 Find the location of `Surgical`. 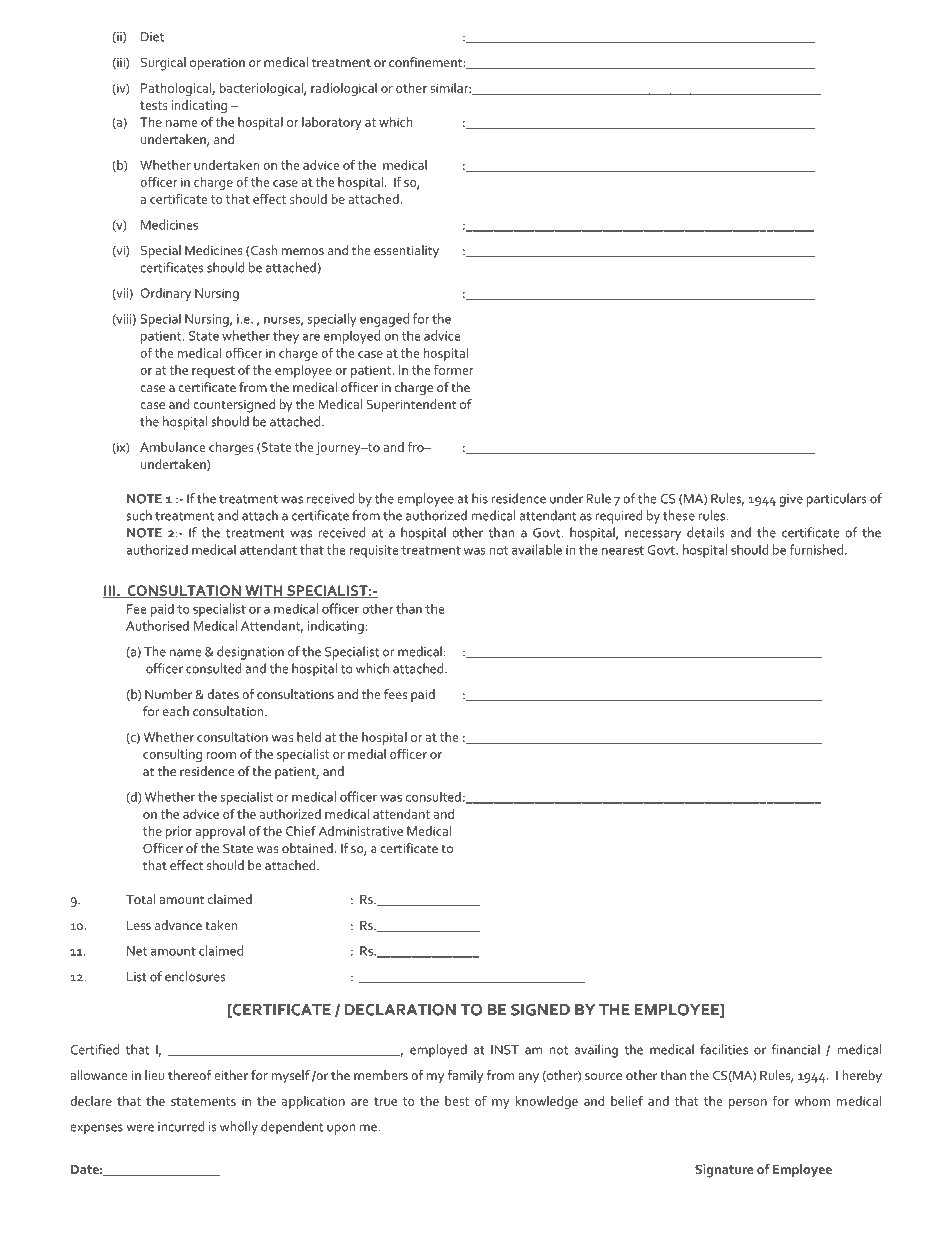

Surgical is located at coordinates (163, 64).
